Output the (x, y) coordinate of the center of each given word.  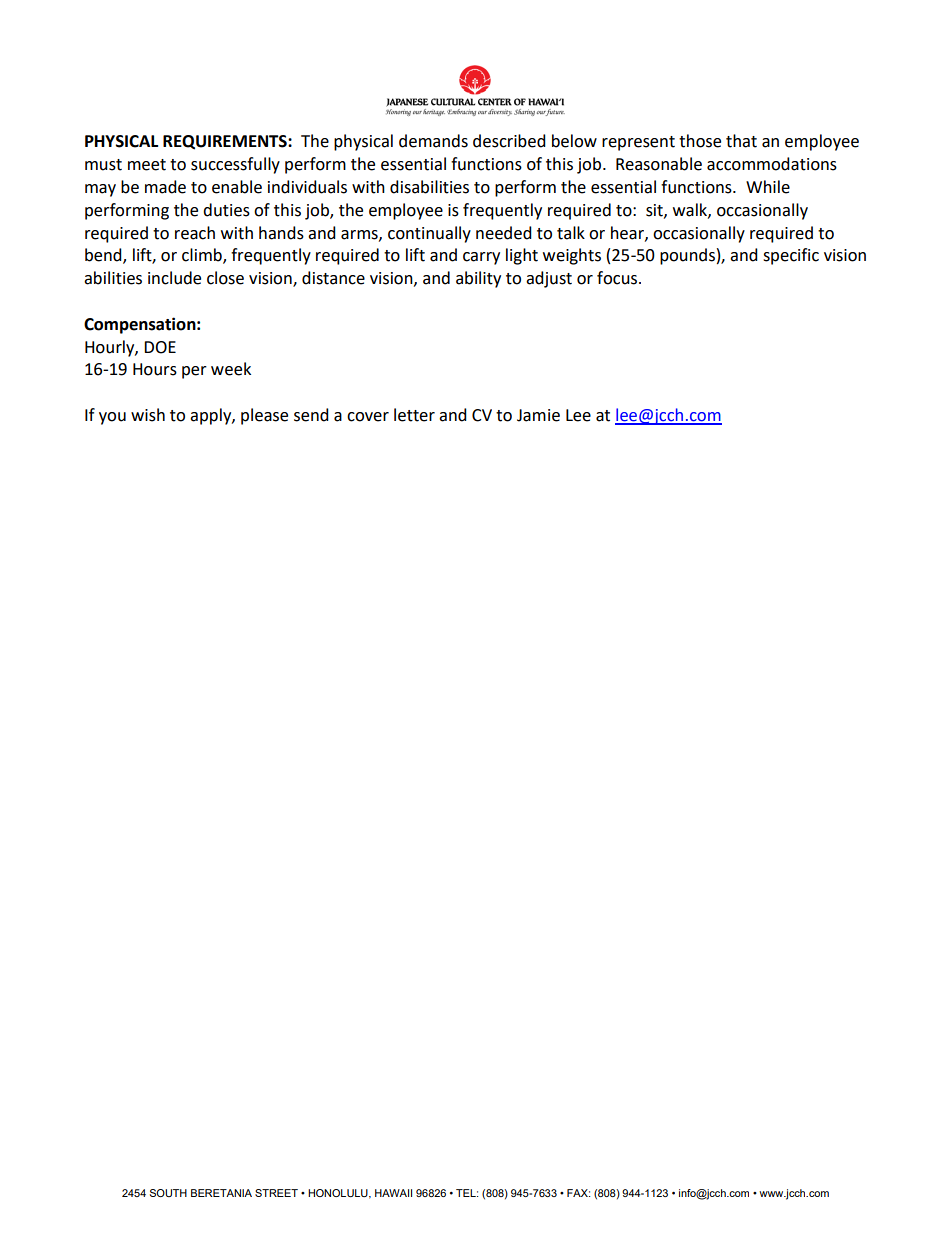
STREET (276, 1193)
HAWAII (393, 1193)
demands (433, 141)
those (700, 141)
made (165, 187)
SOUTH (168, 1193)
